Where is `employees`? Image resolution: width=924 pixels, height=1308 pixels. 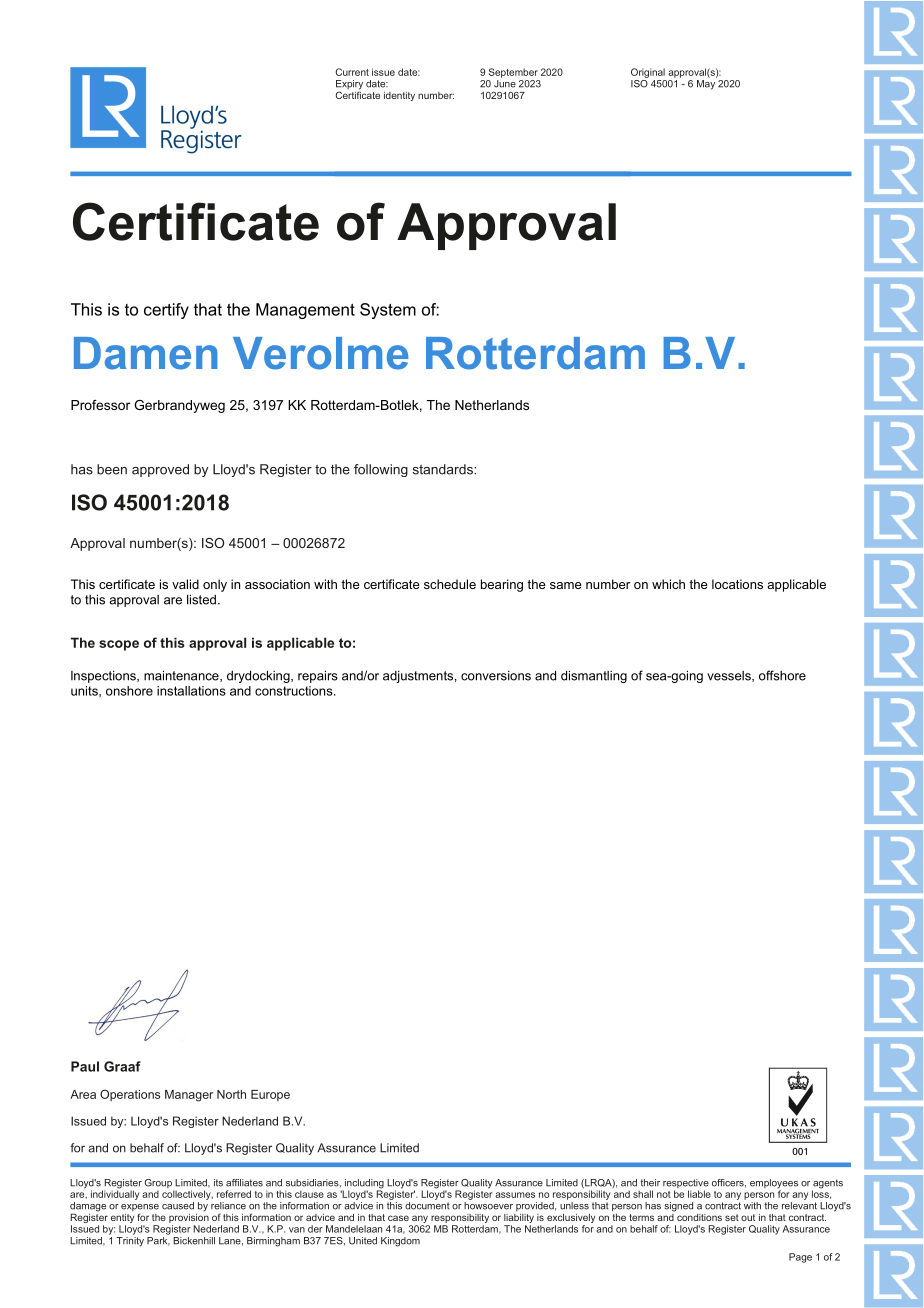 employees is located at coordinates (774, 1185).
